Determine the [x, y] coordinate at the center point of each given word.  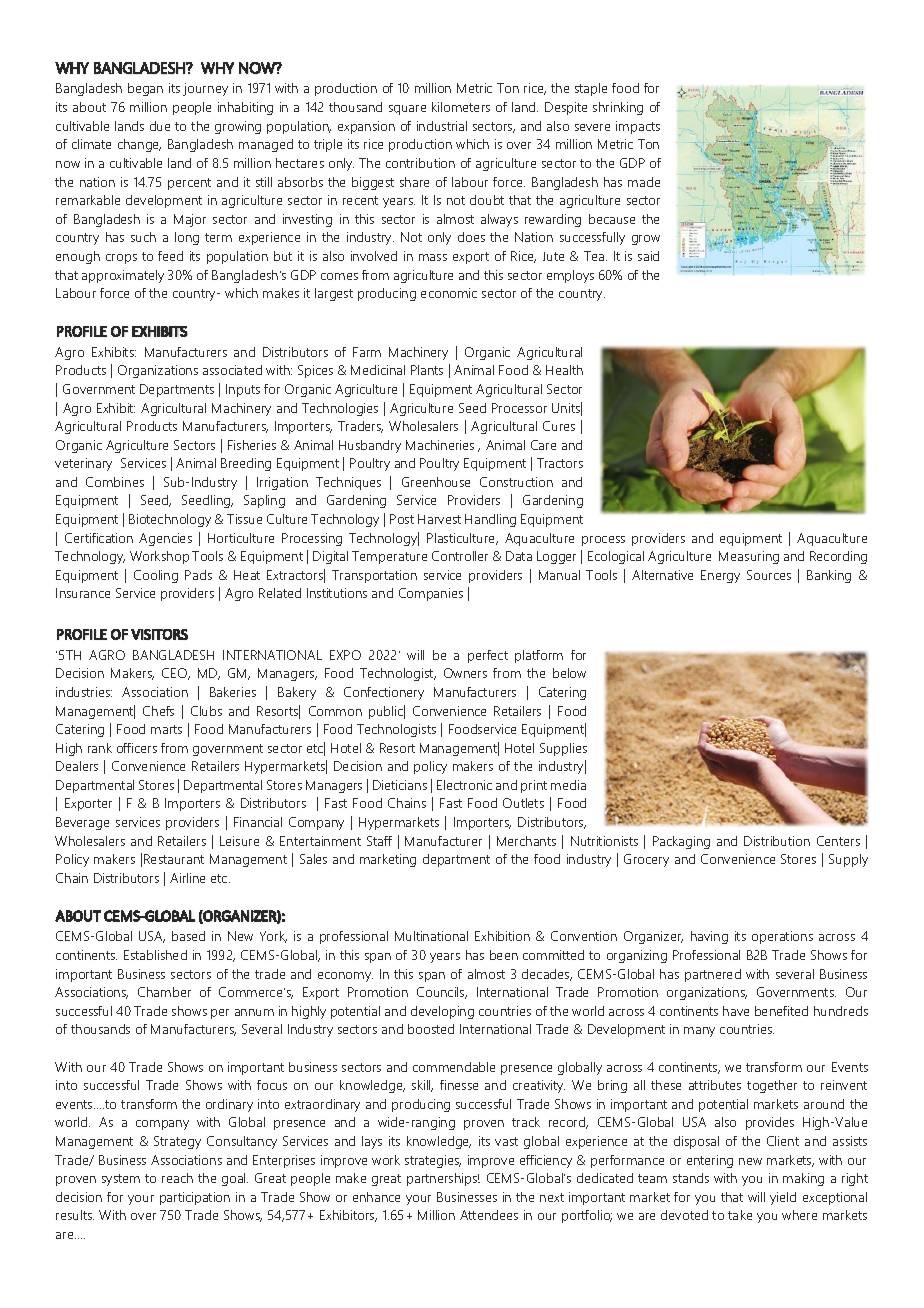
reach [177, 1178]
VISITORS [159, 634]
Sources [769, 575]
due [160, 126]
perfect [488, 656]
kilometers [461, 107]
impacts [638, 127]
